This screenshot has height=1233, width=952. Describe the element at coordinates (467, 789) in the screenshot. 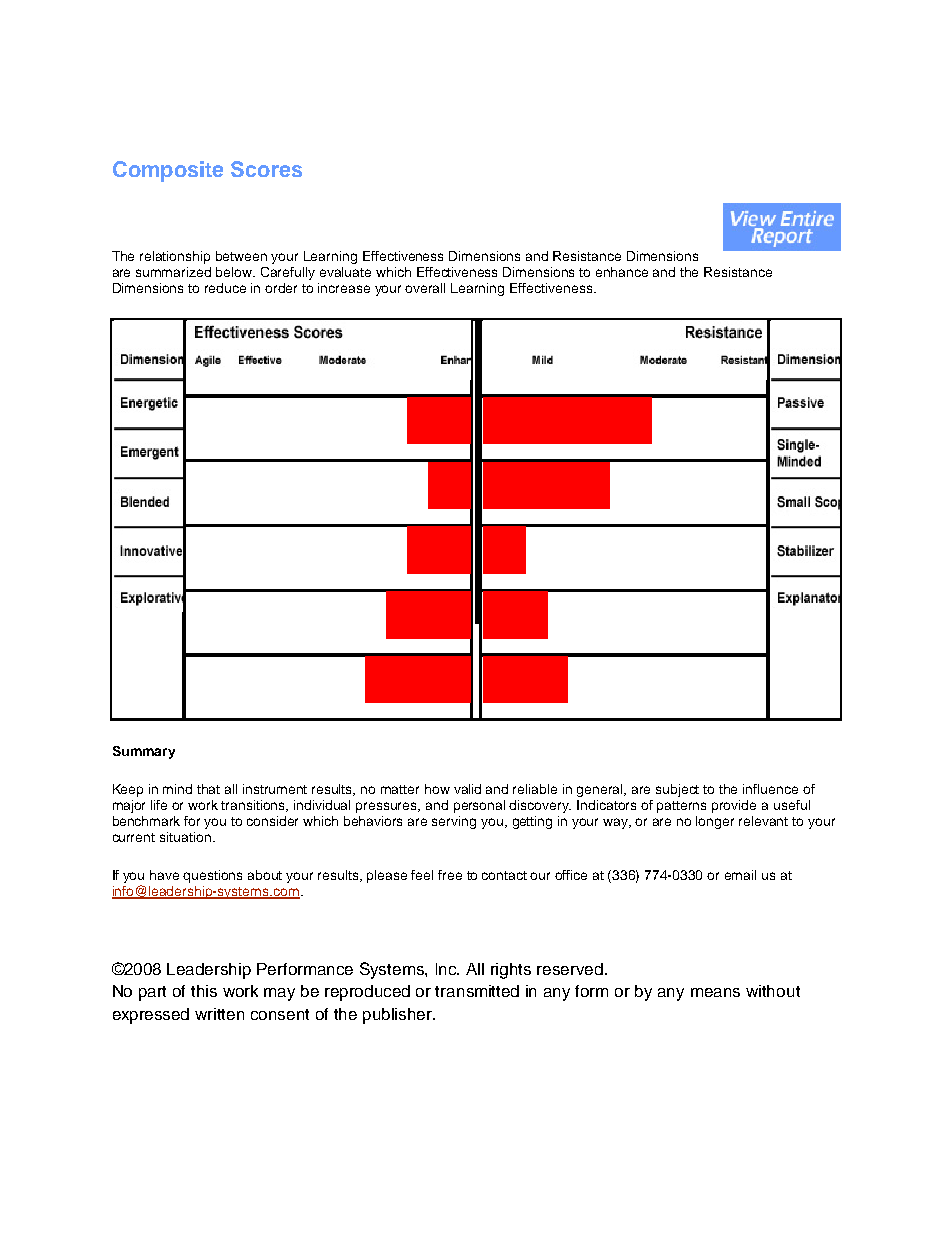

I see `valid` at that location.
